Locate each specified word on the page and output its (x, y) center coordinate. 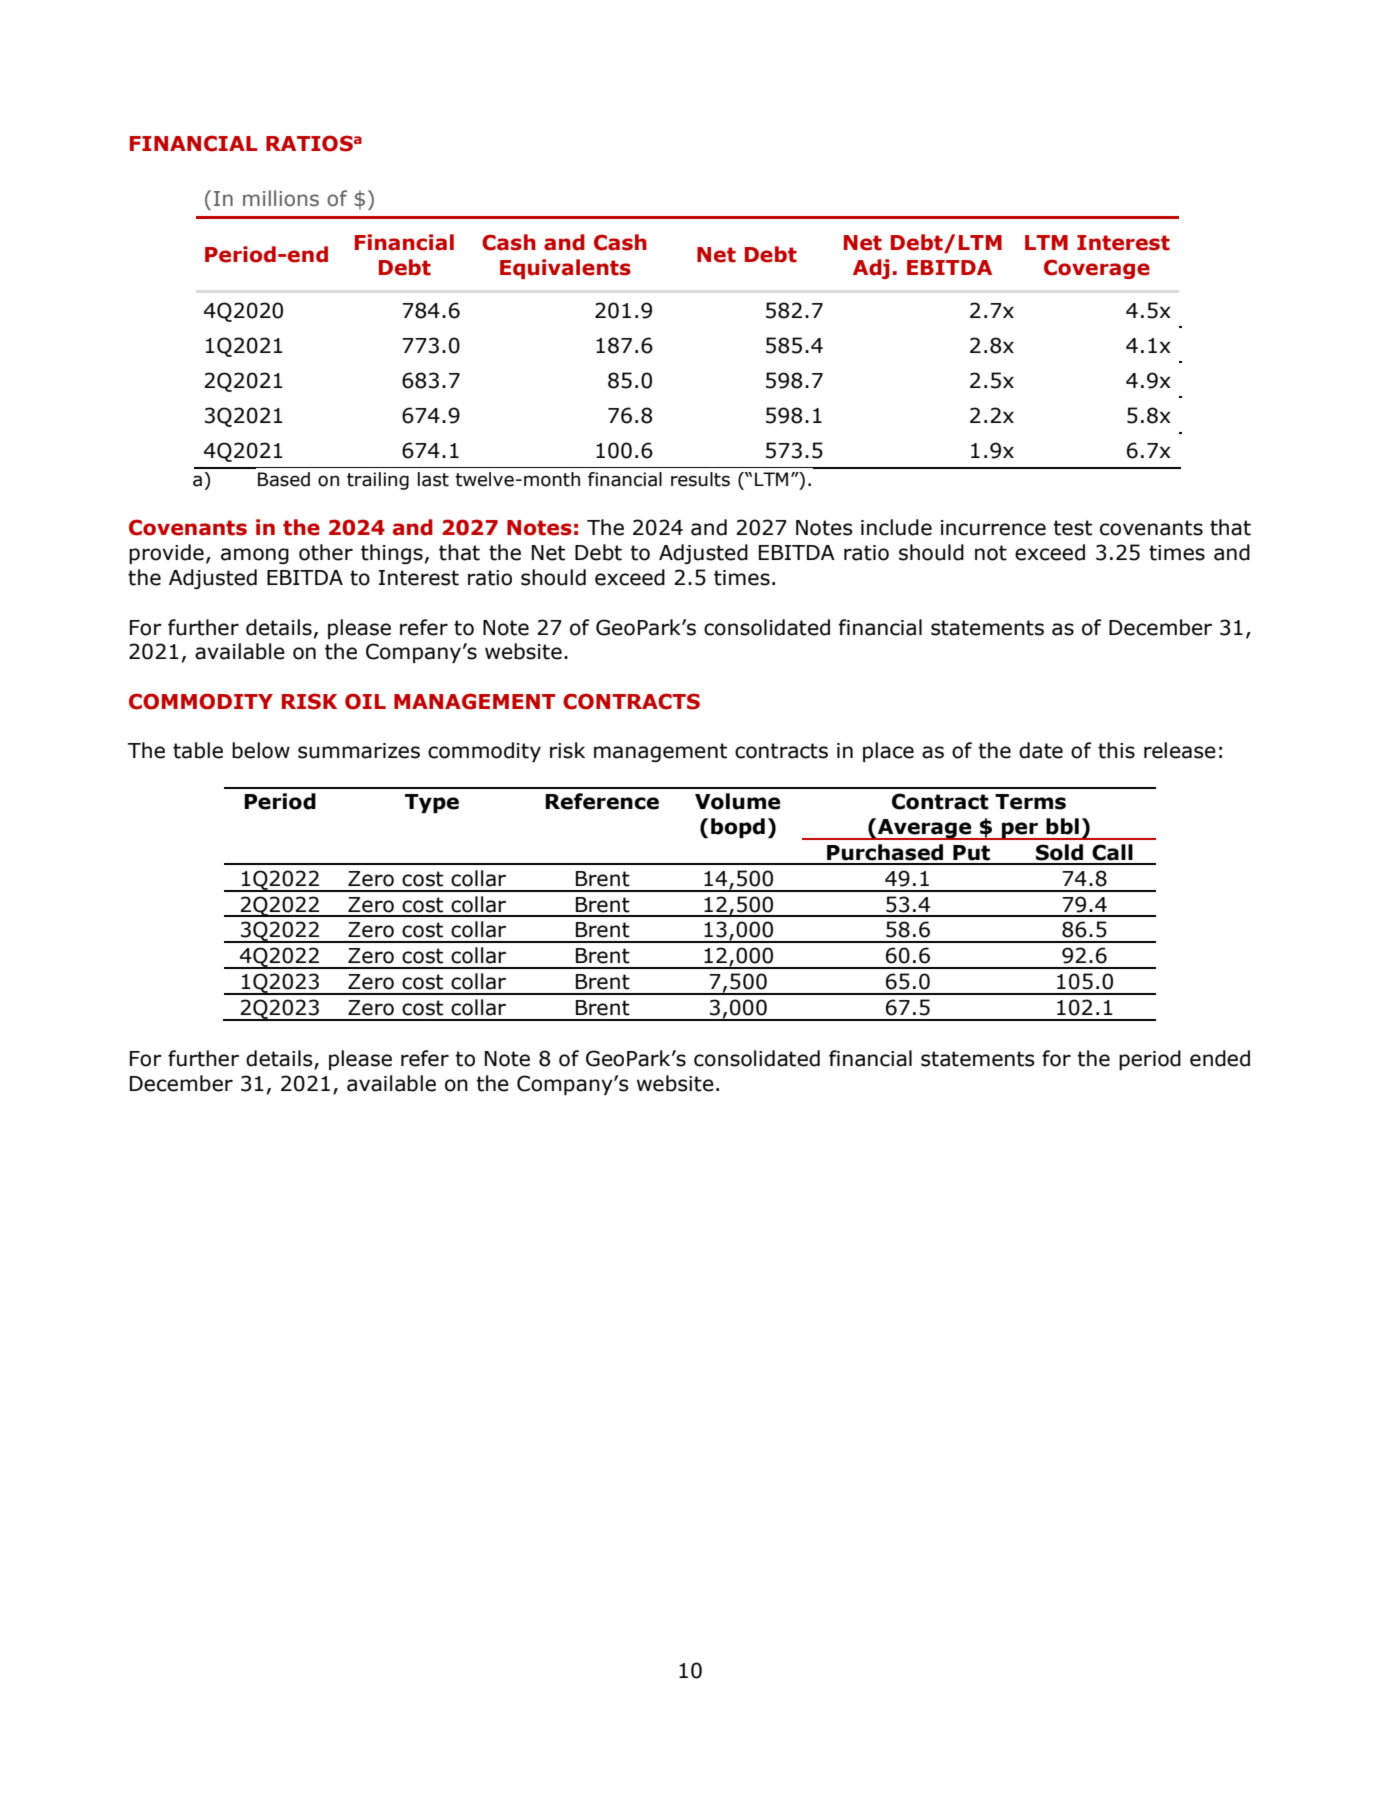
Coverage (1097, 269)
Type (432, 803)
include (896, 527)
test (1073, 528)
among (255, 556)
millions (281, 198)
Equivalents (565, 269)
